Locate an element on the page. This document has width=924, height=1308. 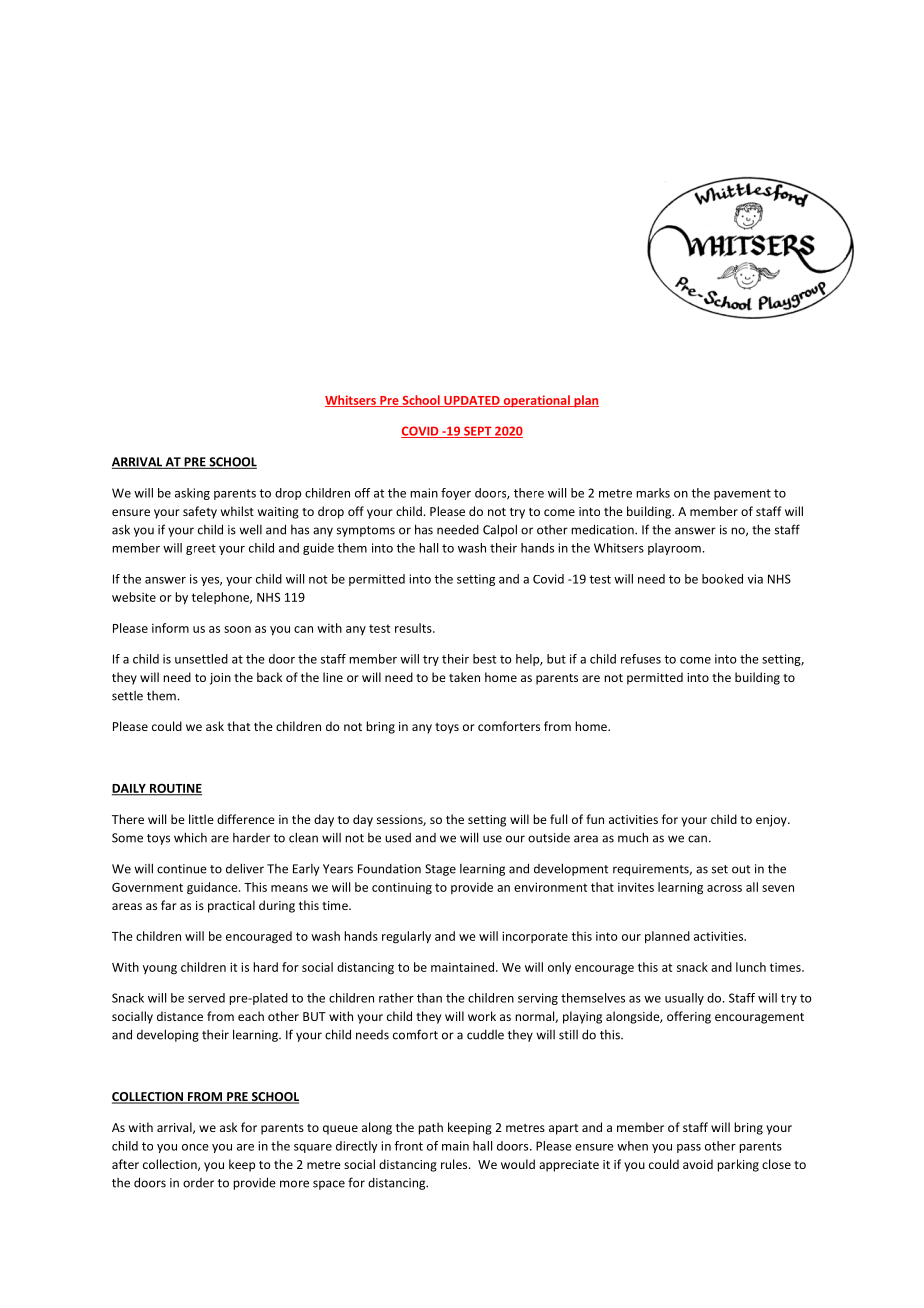
once is located at coordinates (195, 1147).
